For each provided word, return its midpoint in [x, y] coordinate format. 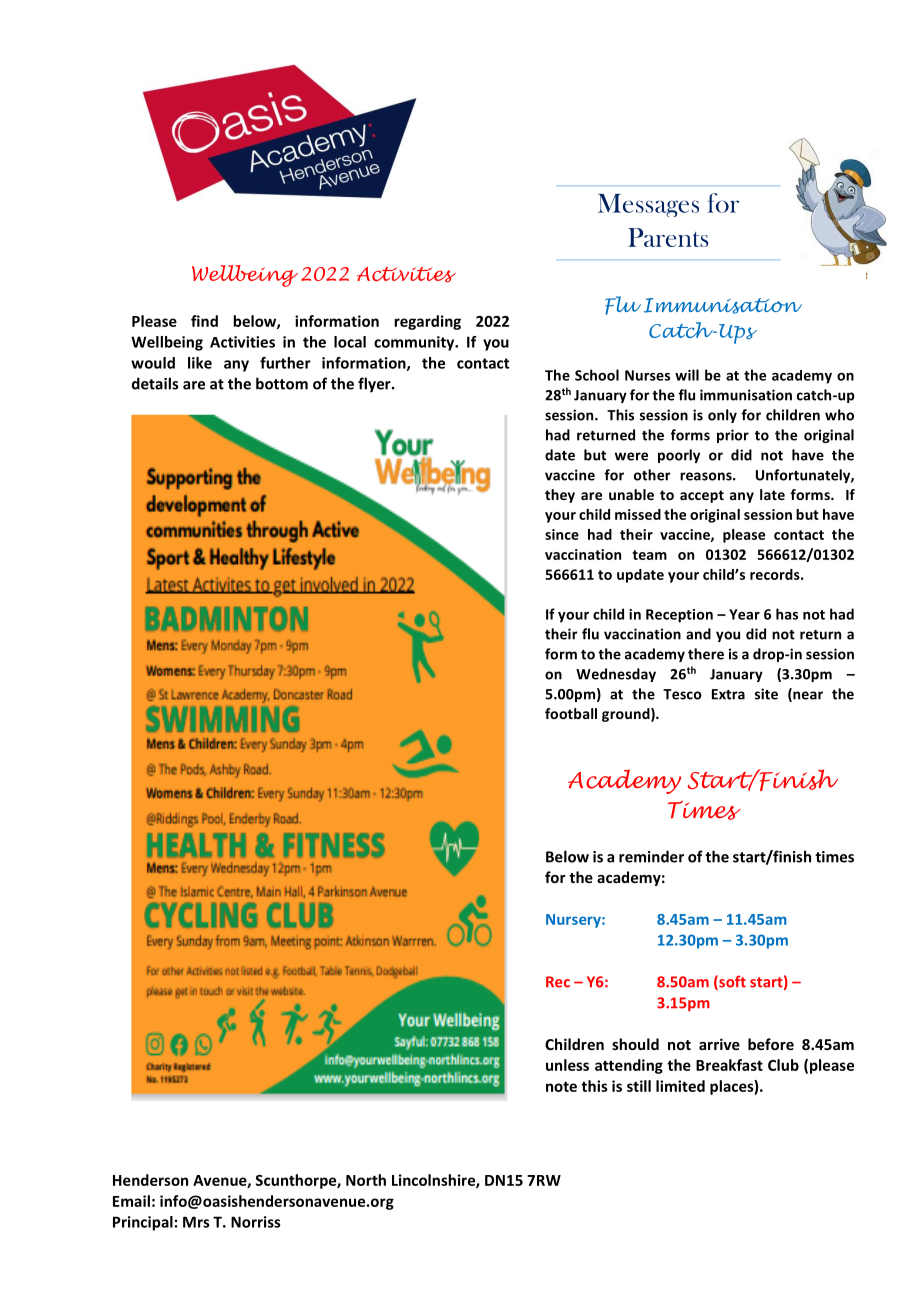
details [155, 383]
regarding [427, 322]
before [771, 1044]
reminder [651, 856]
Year [744, 614]
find [204, 321]
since [562, 534]
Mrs [196, 1222]
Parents [668, 237]
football [571, 713]
